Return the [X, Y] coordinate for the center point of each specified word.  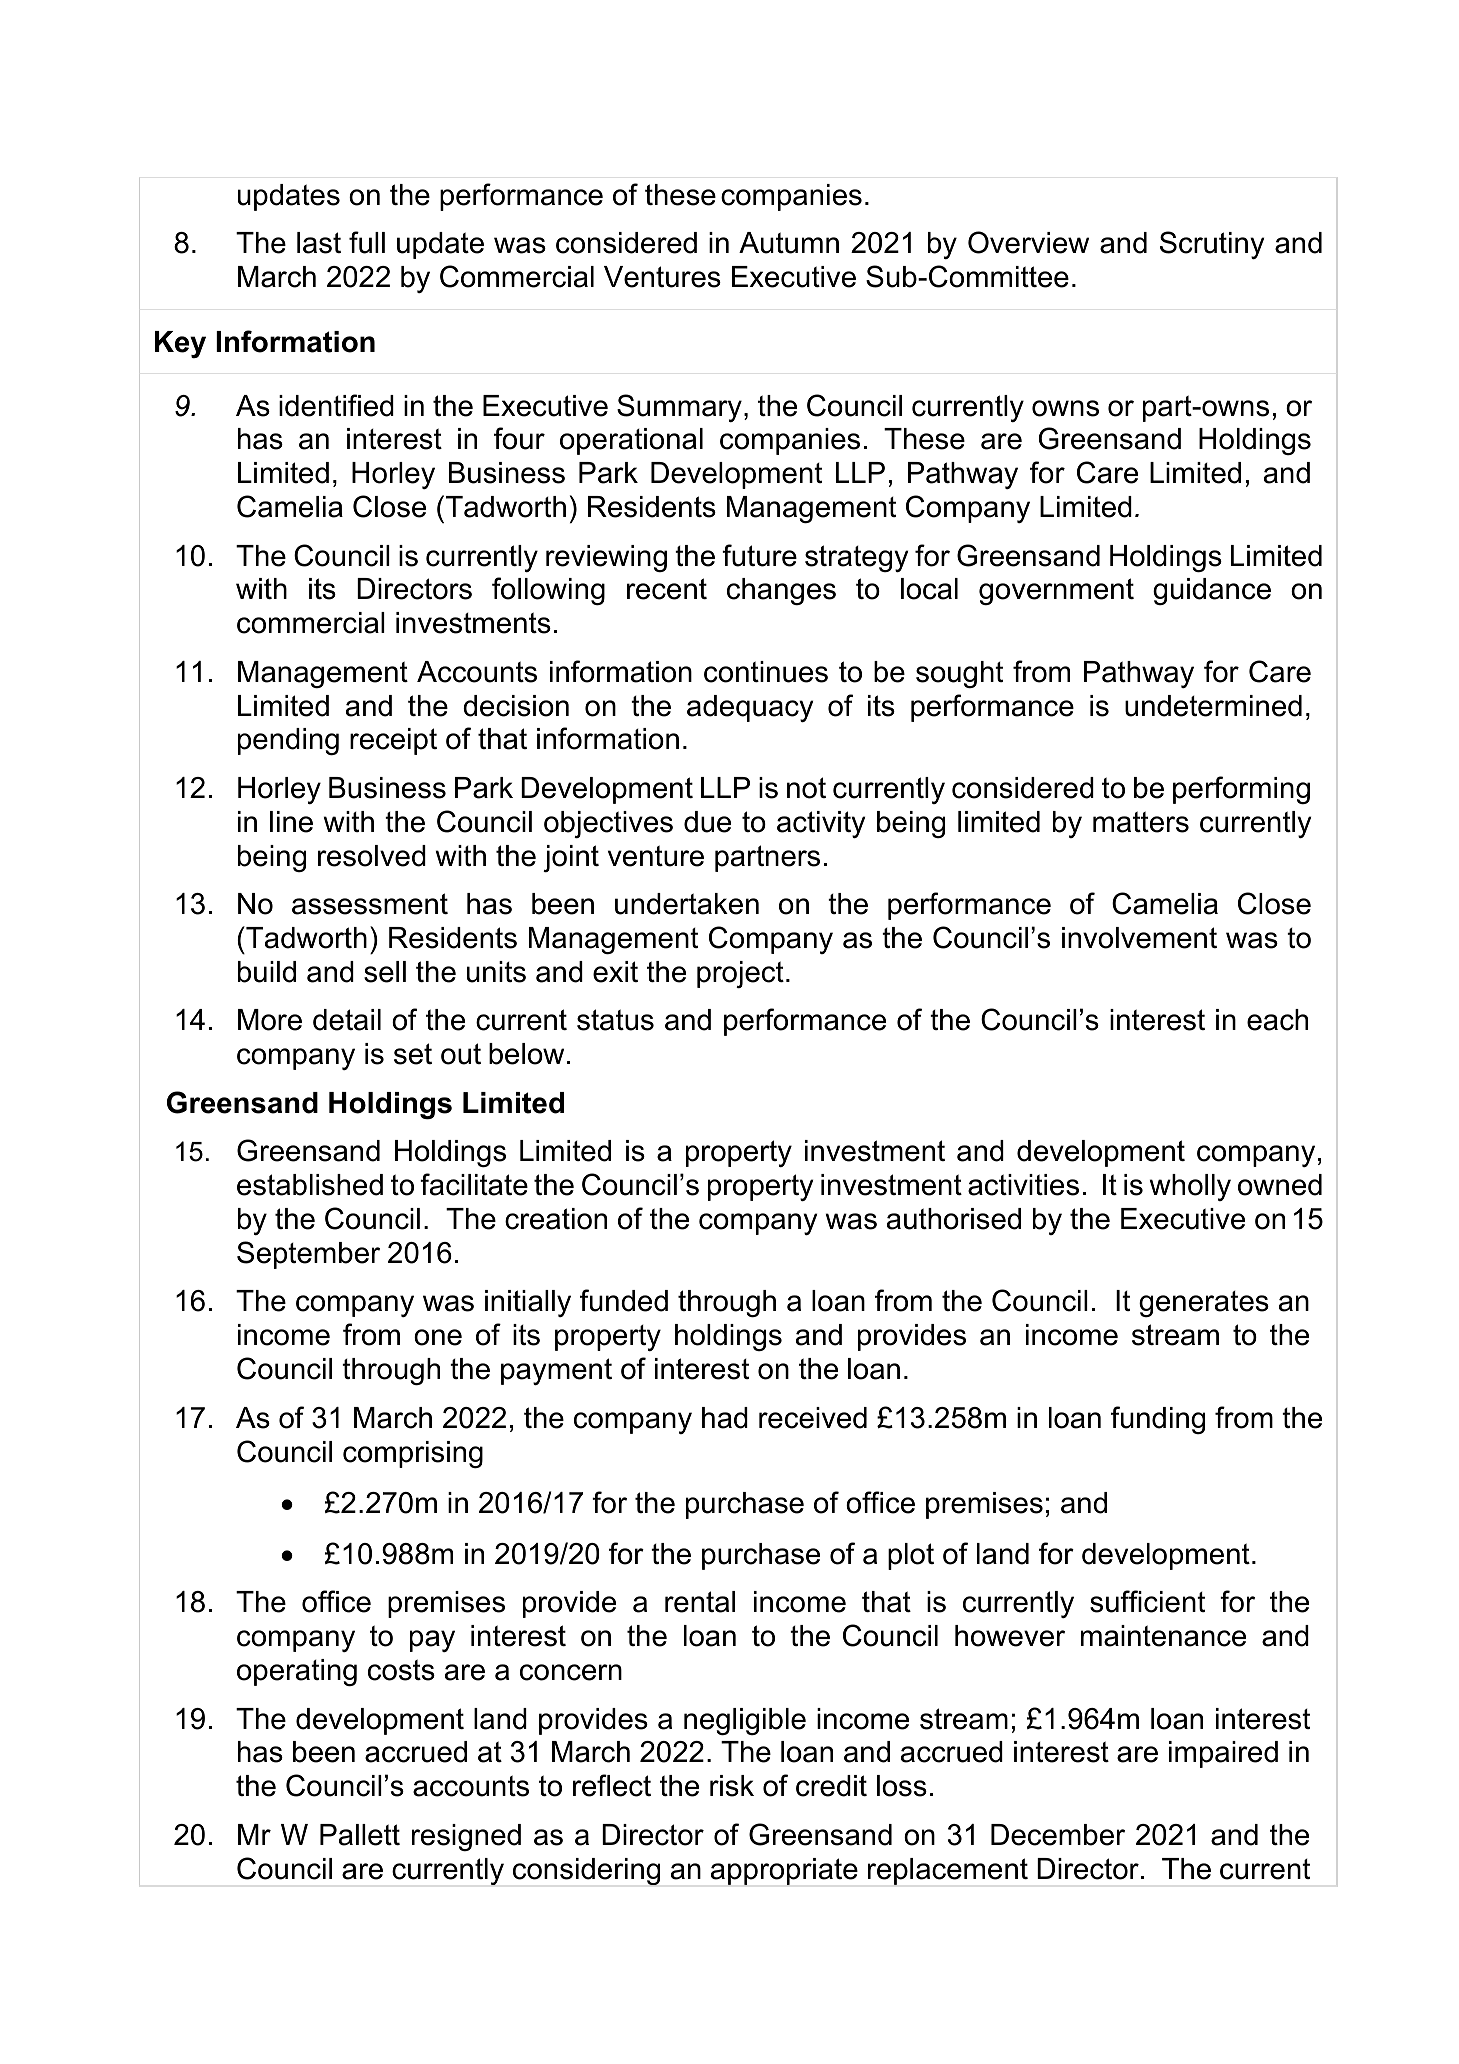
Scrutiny [1212, 245]
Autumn [789, 243]
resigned [466, 1837]
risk [732, 1786]
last [319, 243]
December [1058, 1835]
